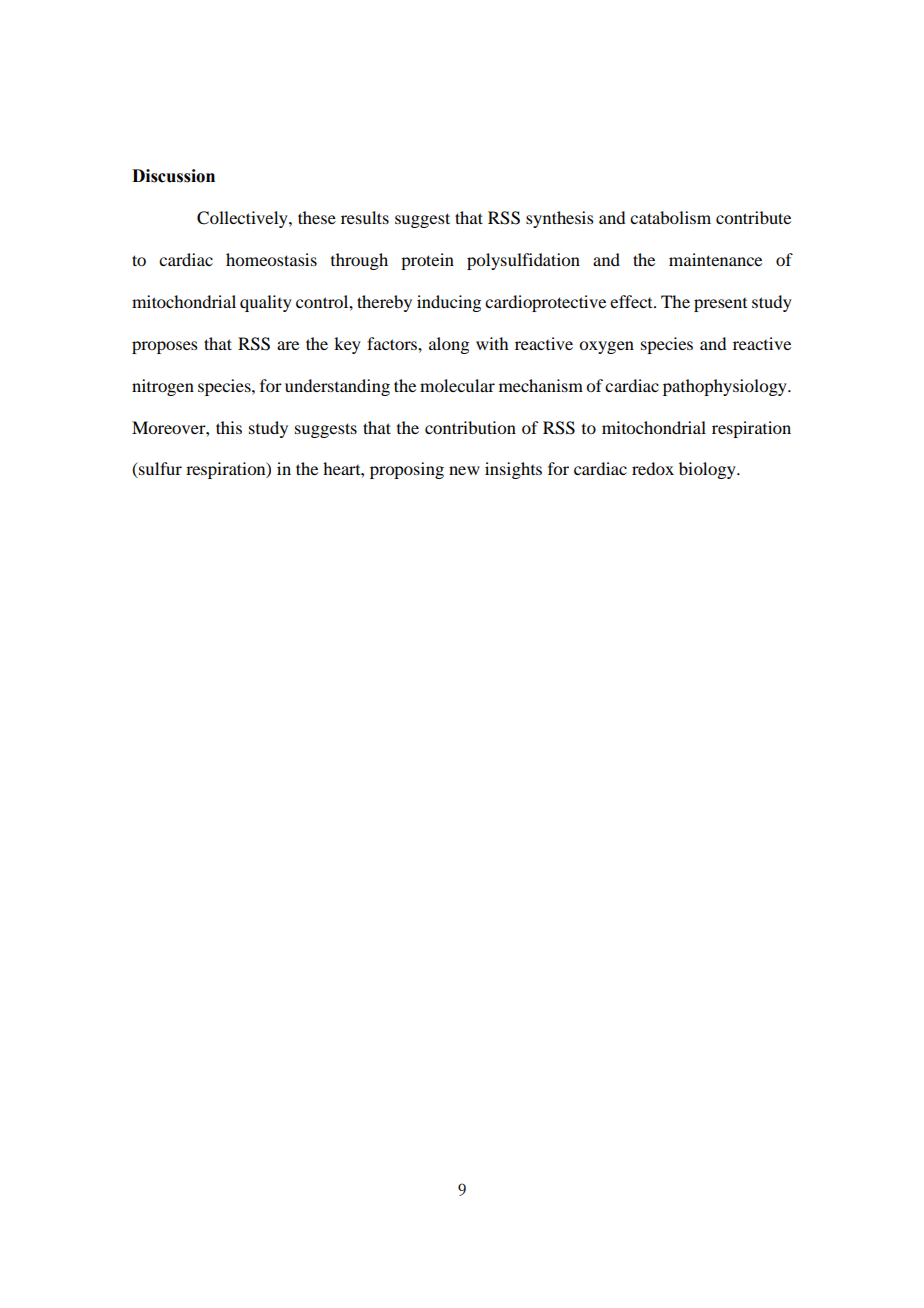  What do you see at coordinates (365, 217) in the document?
I see `results` at bounding box center [365, 217].
